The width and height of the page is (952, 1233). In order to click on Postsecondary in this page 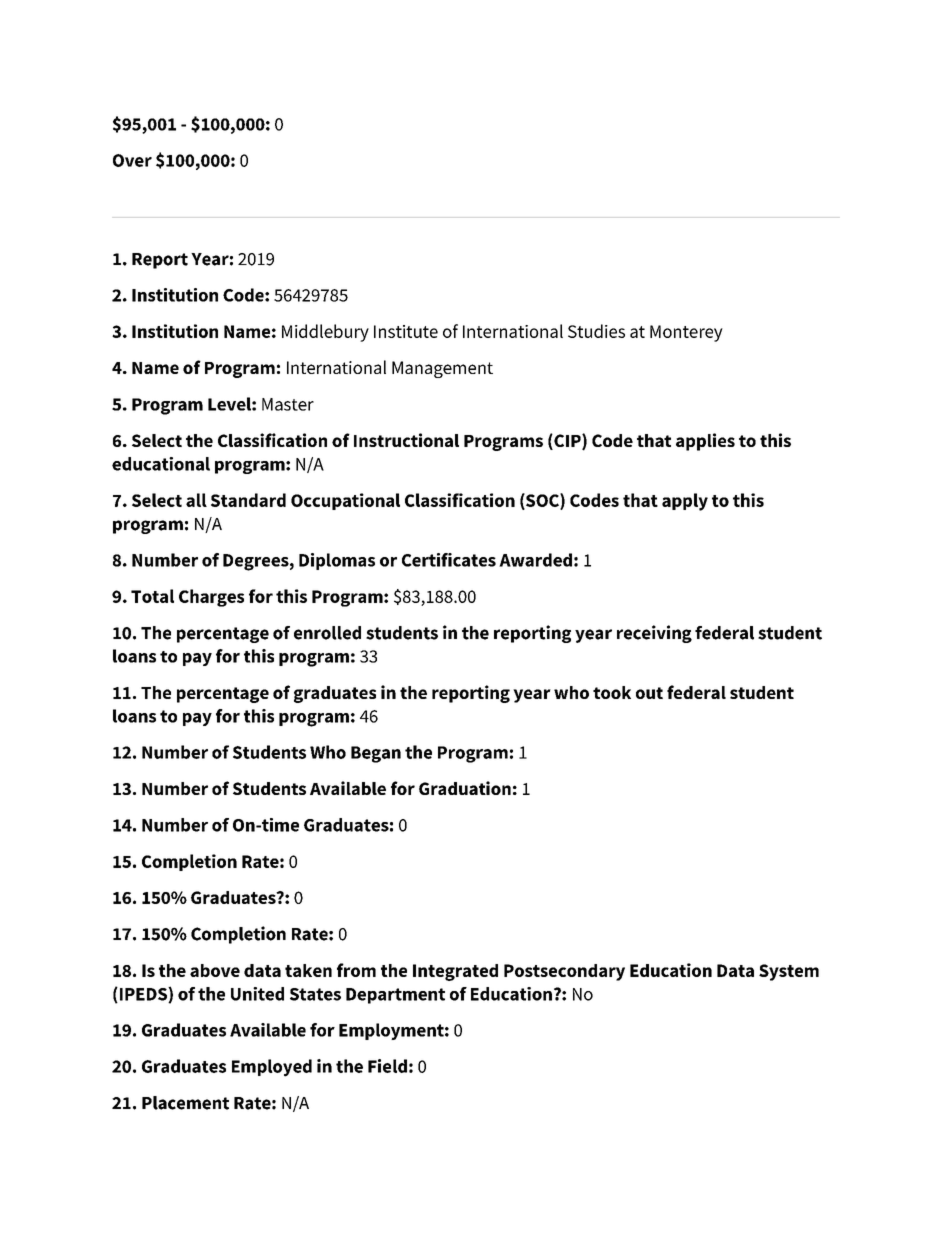, I will do `click(564, 972)`.
